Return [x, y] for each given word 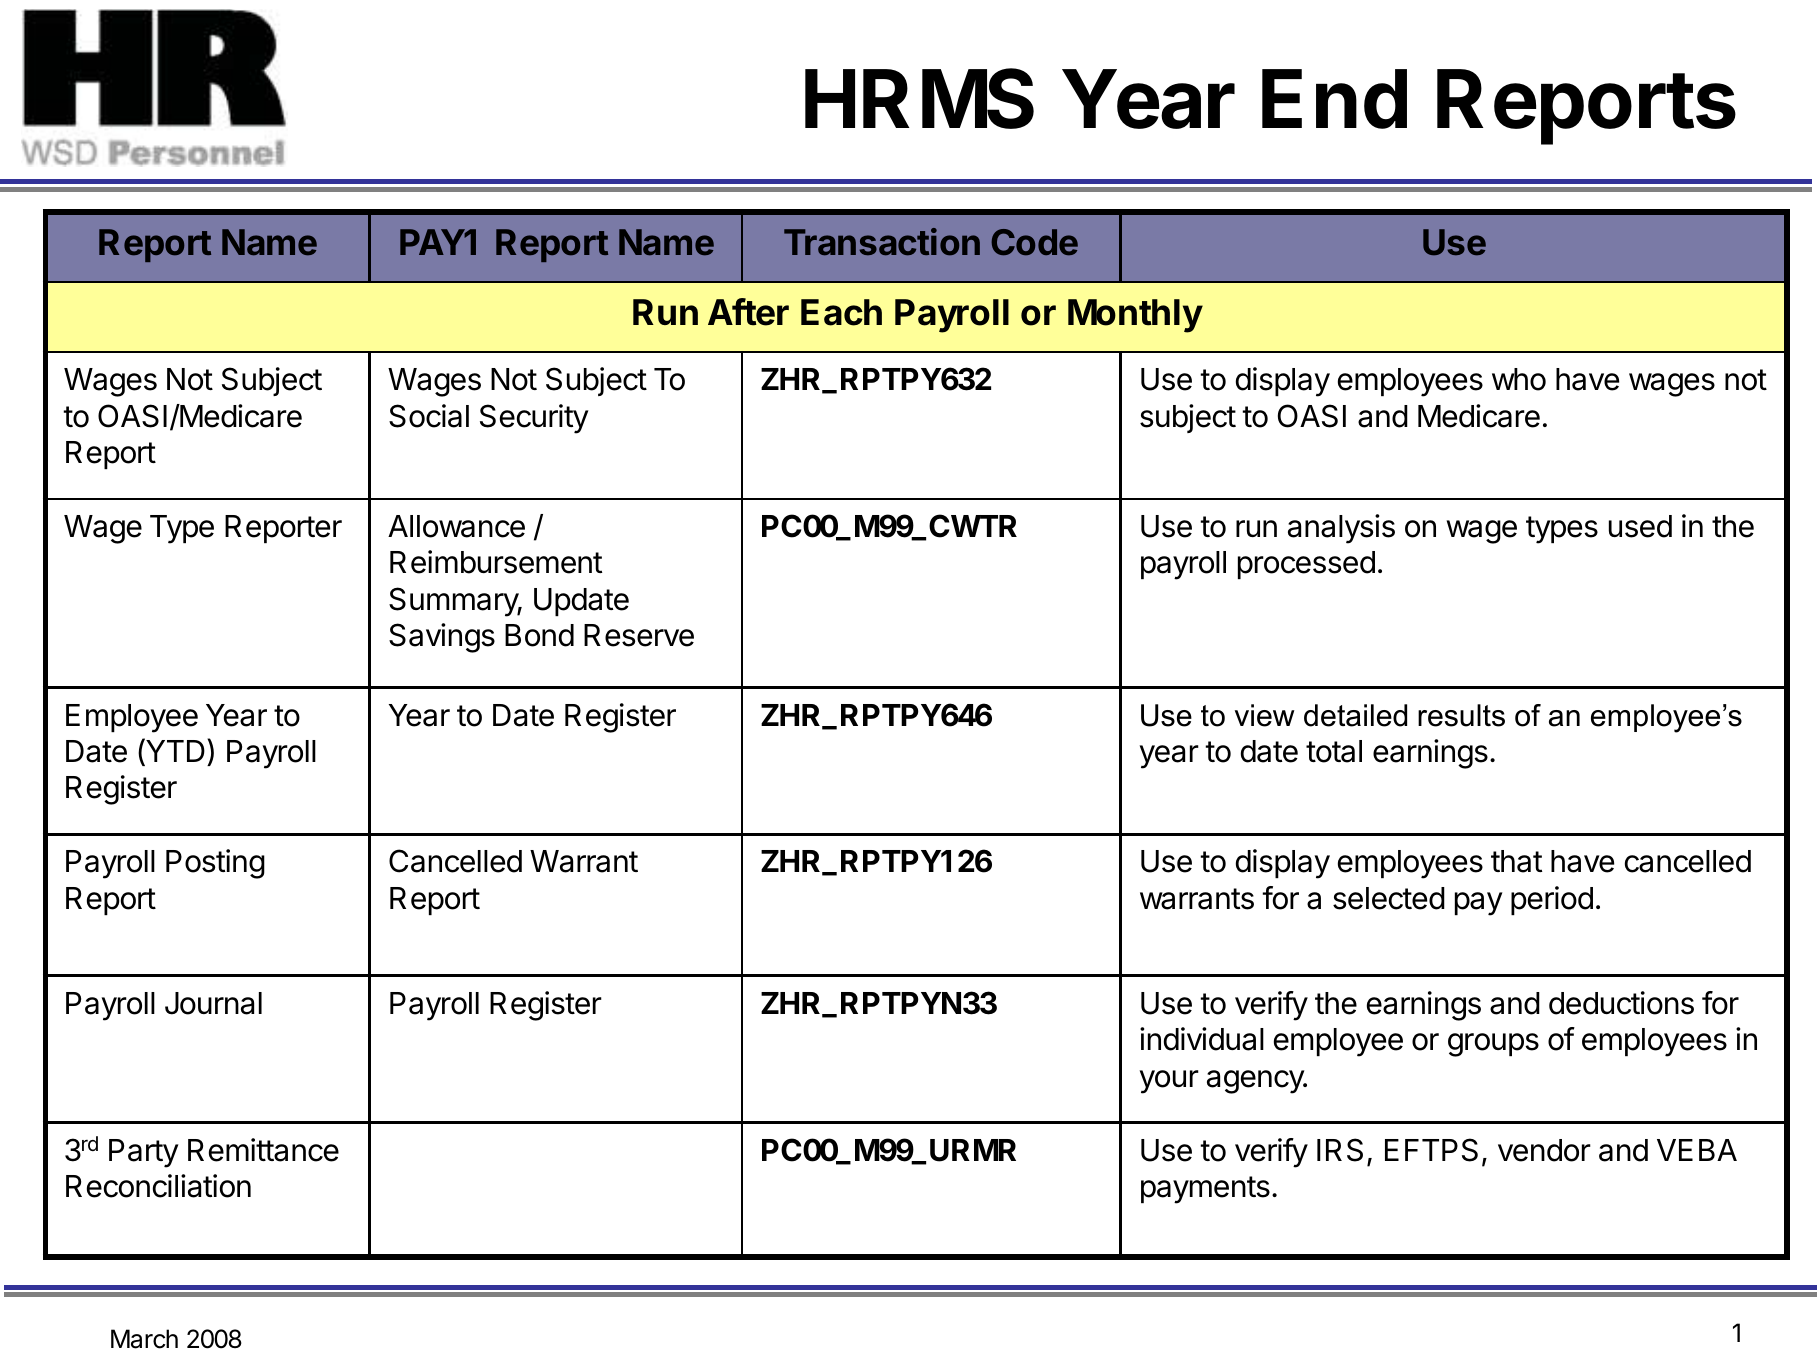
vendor [1544, 1150]
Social [429, 416]
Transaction [882, 241]
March [144, 1339]
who [1519, 379]
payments [1205, 1190]
